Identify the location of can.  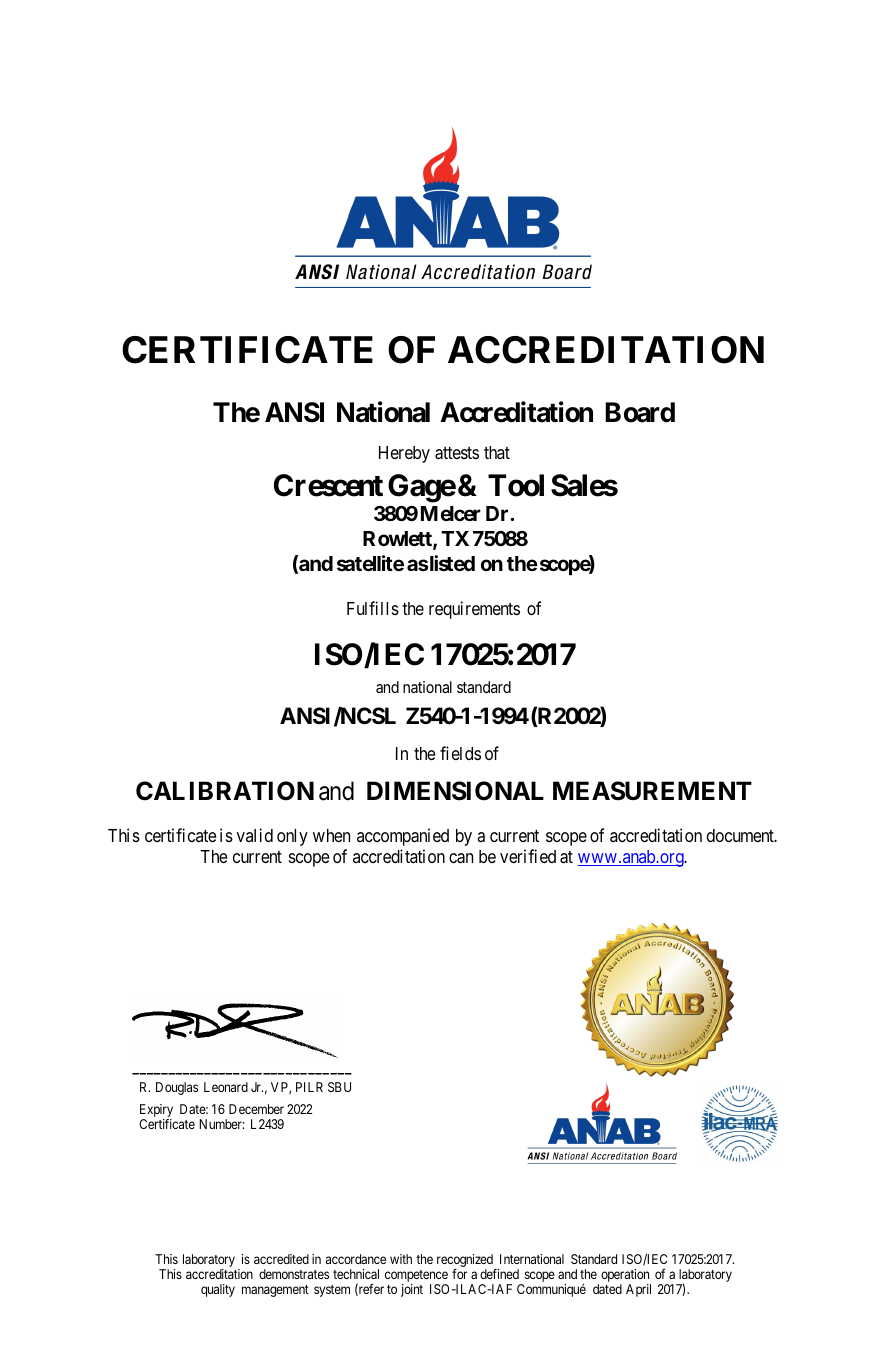
(461, 858).
